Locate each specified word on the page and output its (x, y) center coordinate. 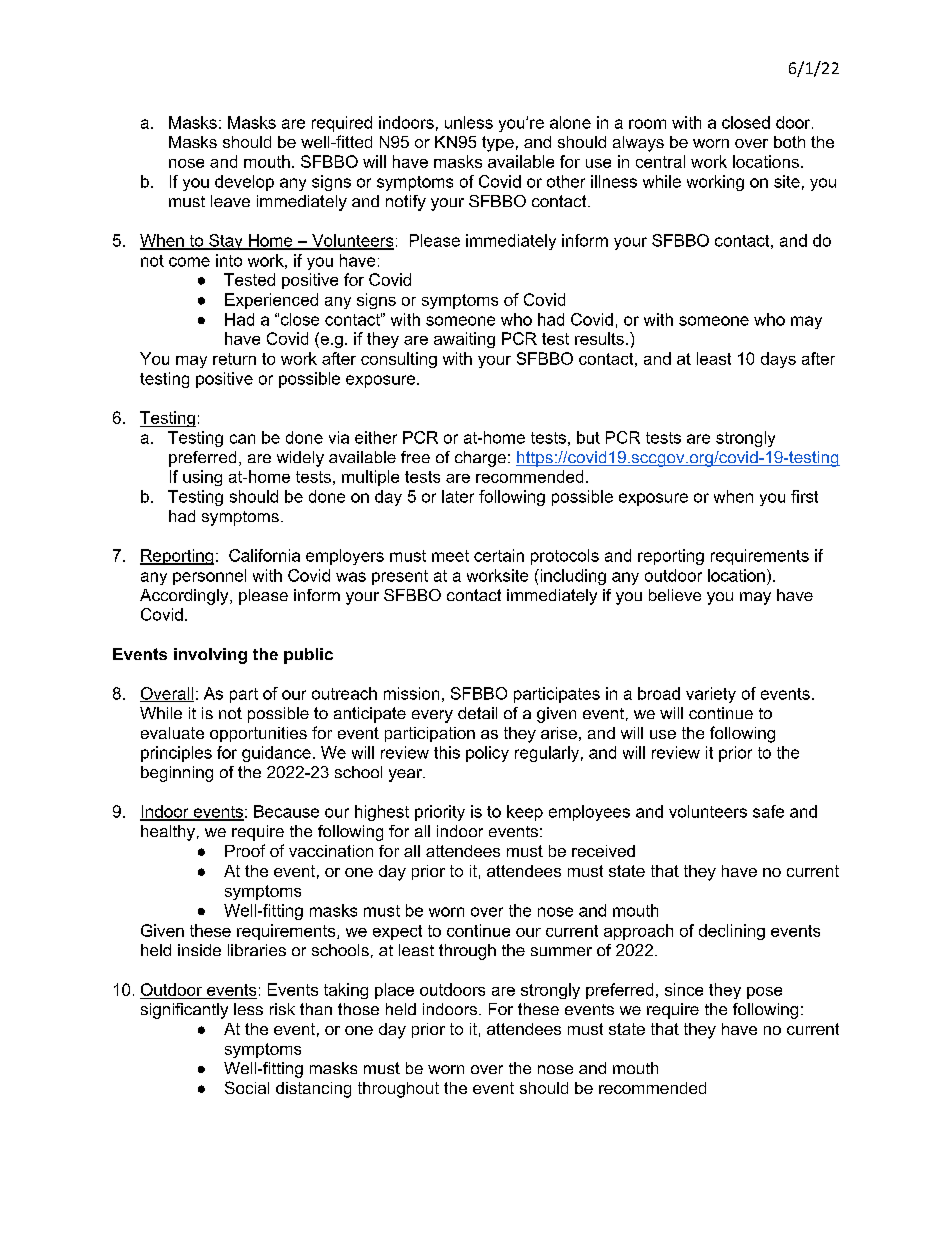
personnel (209, 577)
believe (675, 595)
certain (499, 555)
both (789, 142)
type (498, 144)
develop (244, 183)
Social (247, 1087)
